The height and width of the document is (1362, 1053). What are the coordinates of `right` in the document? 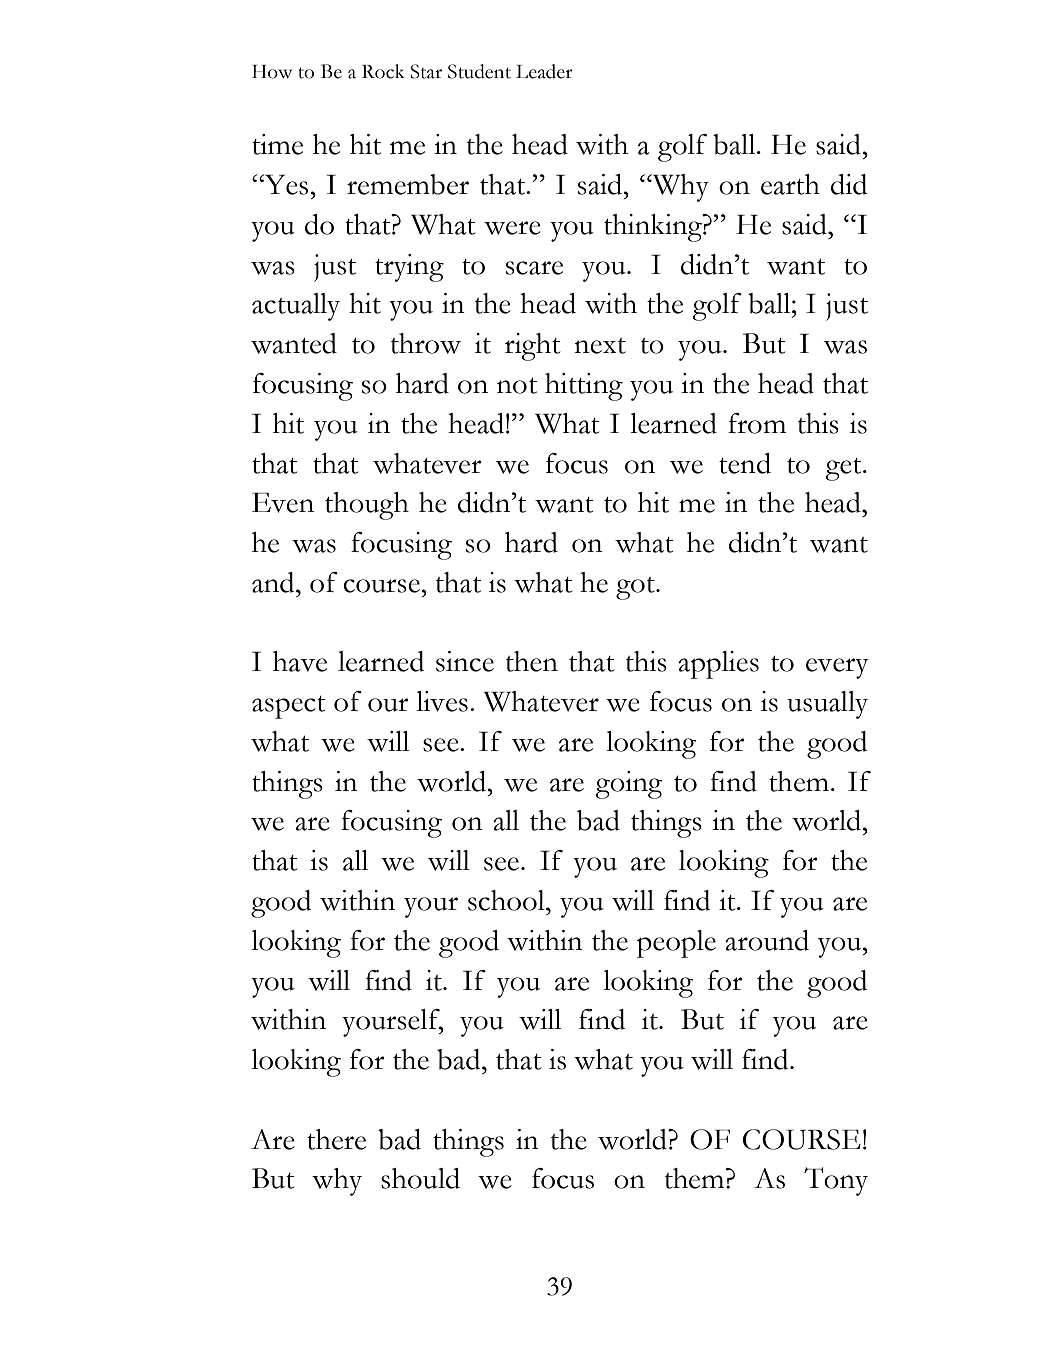 It's located at (533, 347).
